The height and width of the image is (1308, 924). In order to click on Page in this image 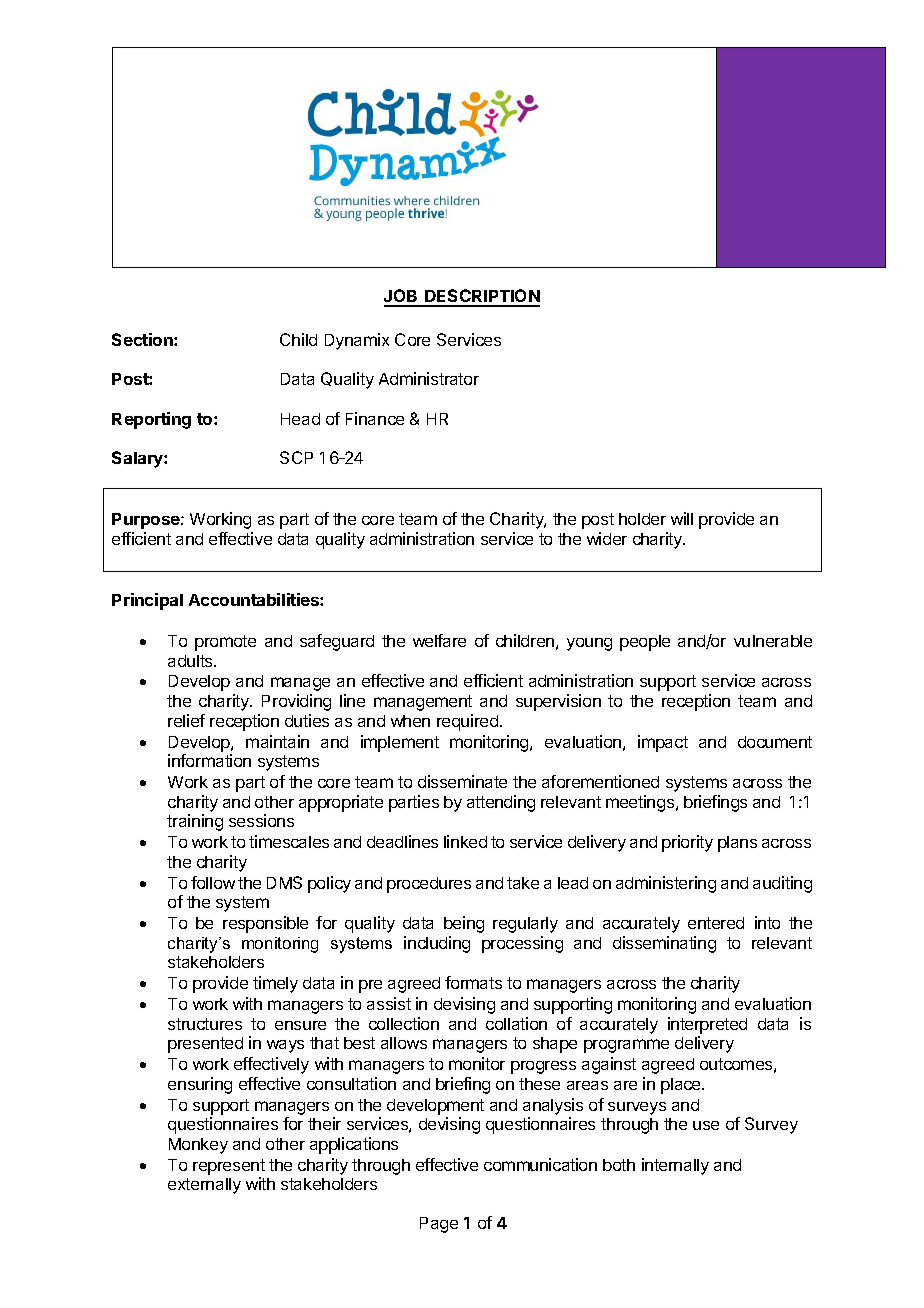, I will do `click(439, 1225)`.
